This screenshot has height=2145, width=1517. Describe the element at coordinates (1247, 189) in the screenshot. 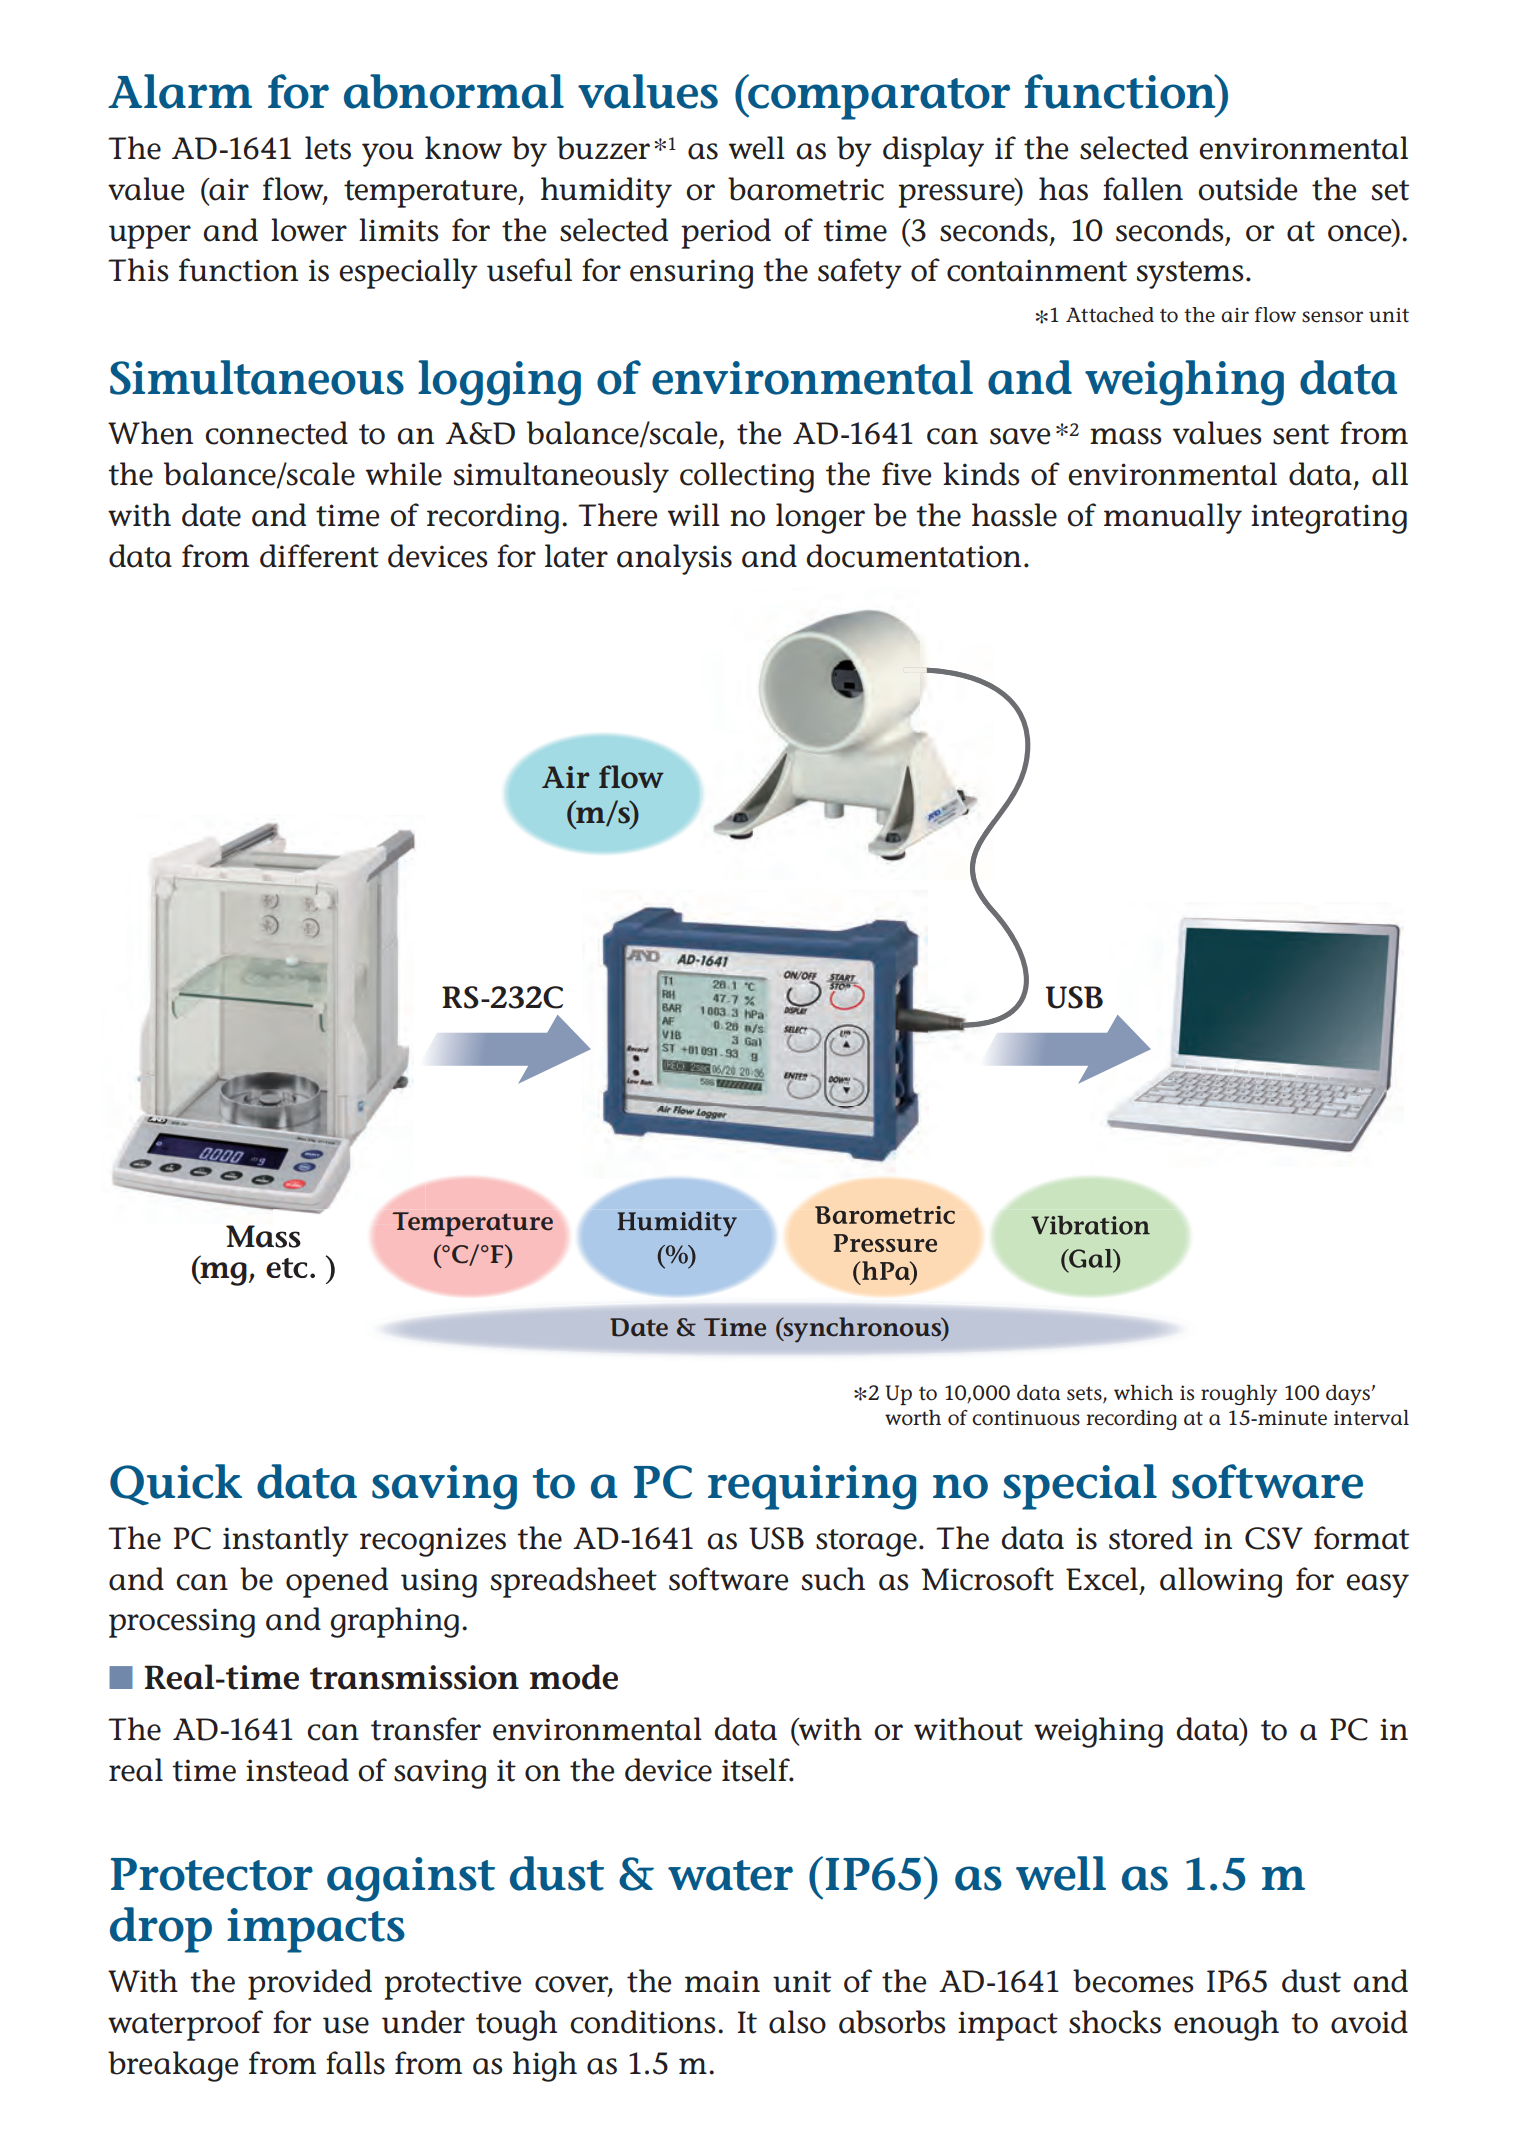

I see `outside` at that location.
